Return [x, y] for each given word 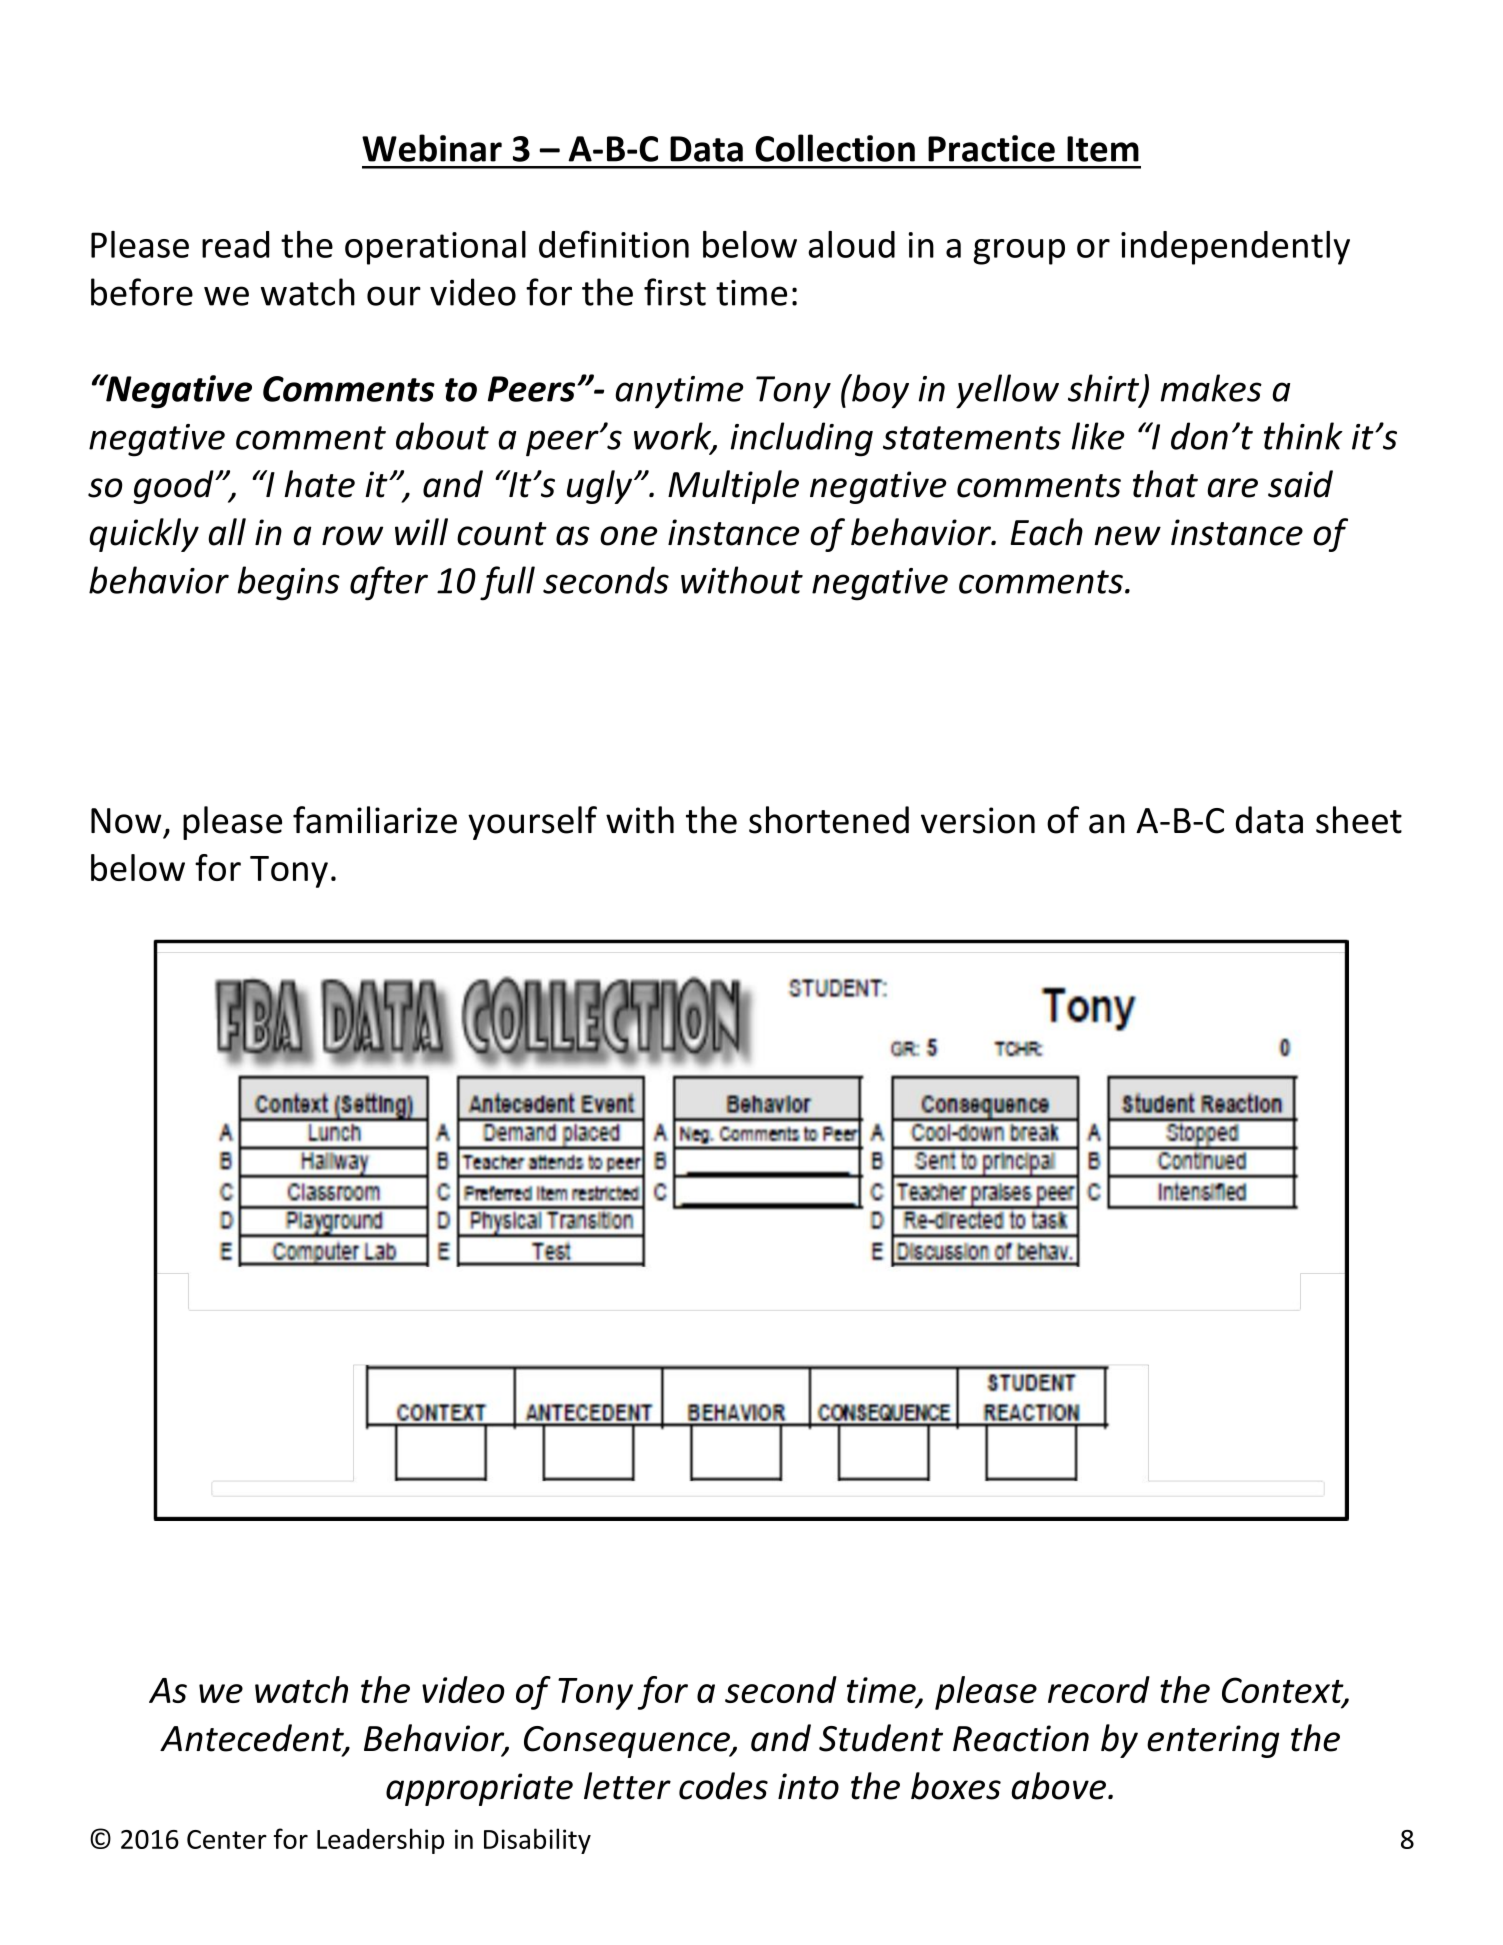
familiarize [375, 820]
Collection [835, 148]
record [1099, 1689]
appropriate [479, 1789]
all [227, 532]
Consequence [628, 1742]
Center [227, 1839]
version [978, 820]
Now [126, 821]
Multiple [733, 487]
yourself [532, 823]
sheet [1359, 820]
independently [1235, 248]
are [1233, 488]
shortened [829, 820]
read [235, 244]
